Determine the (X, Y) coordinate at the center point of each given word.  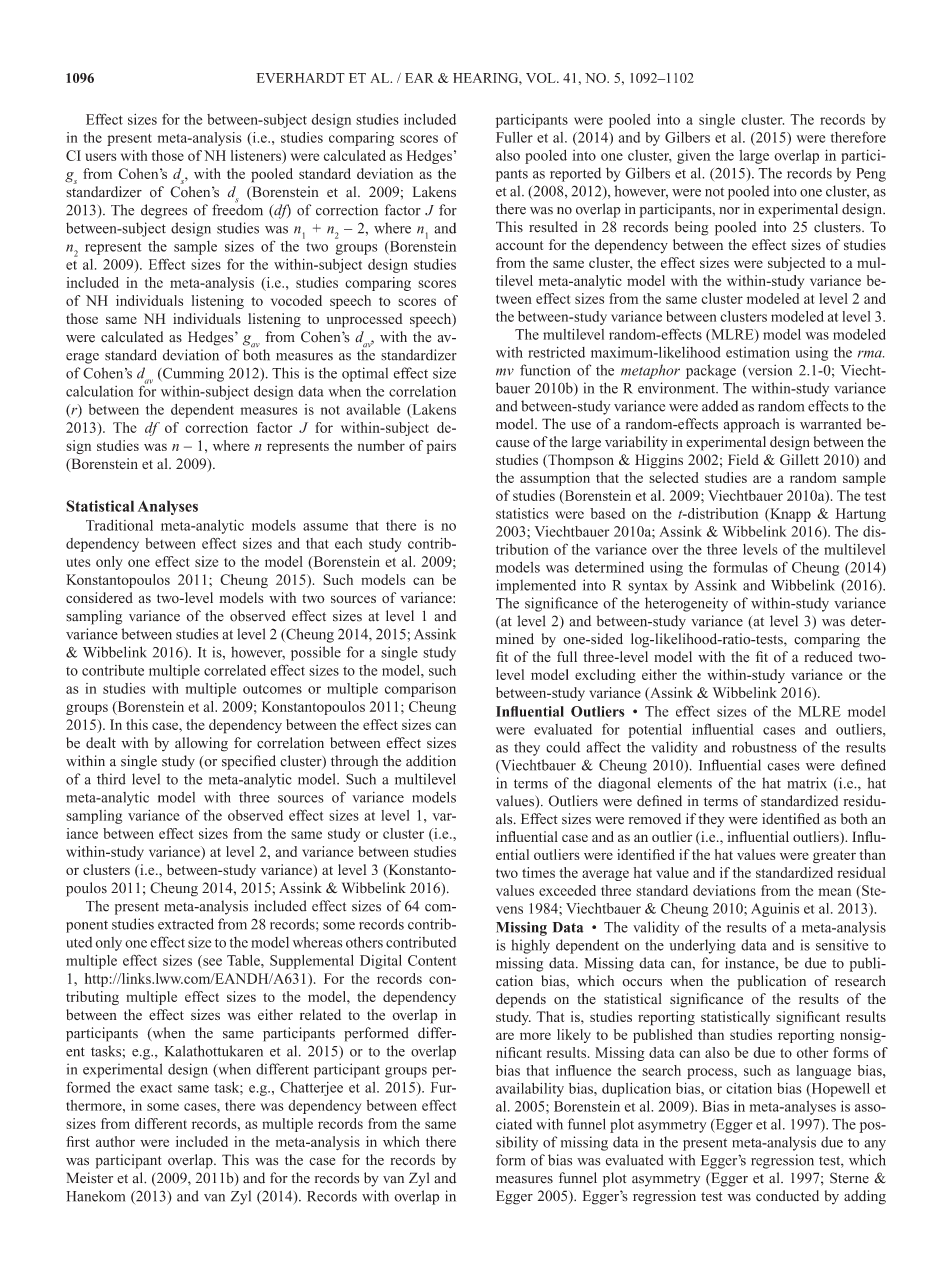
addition (431, 761)
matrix (807, 783)
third (111, 779)
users (100, 157)
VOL (542, 78)
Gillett (799, 459)
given (694, 157)
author (115, 1141)
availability (530, 1090)
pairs (441, 447)
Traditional (119, 525)
